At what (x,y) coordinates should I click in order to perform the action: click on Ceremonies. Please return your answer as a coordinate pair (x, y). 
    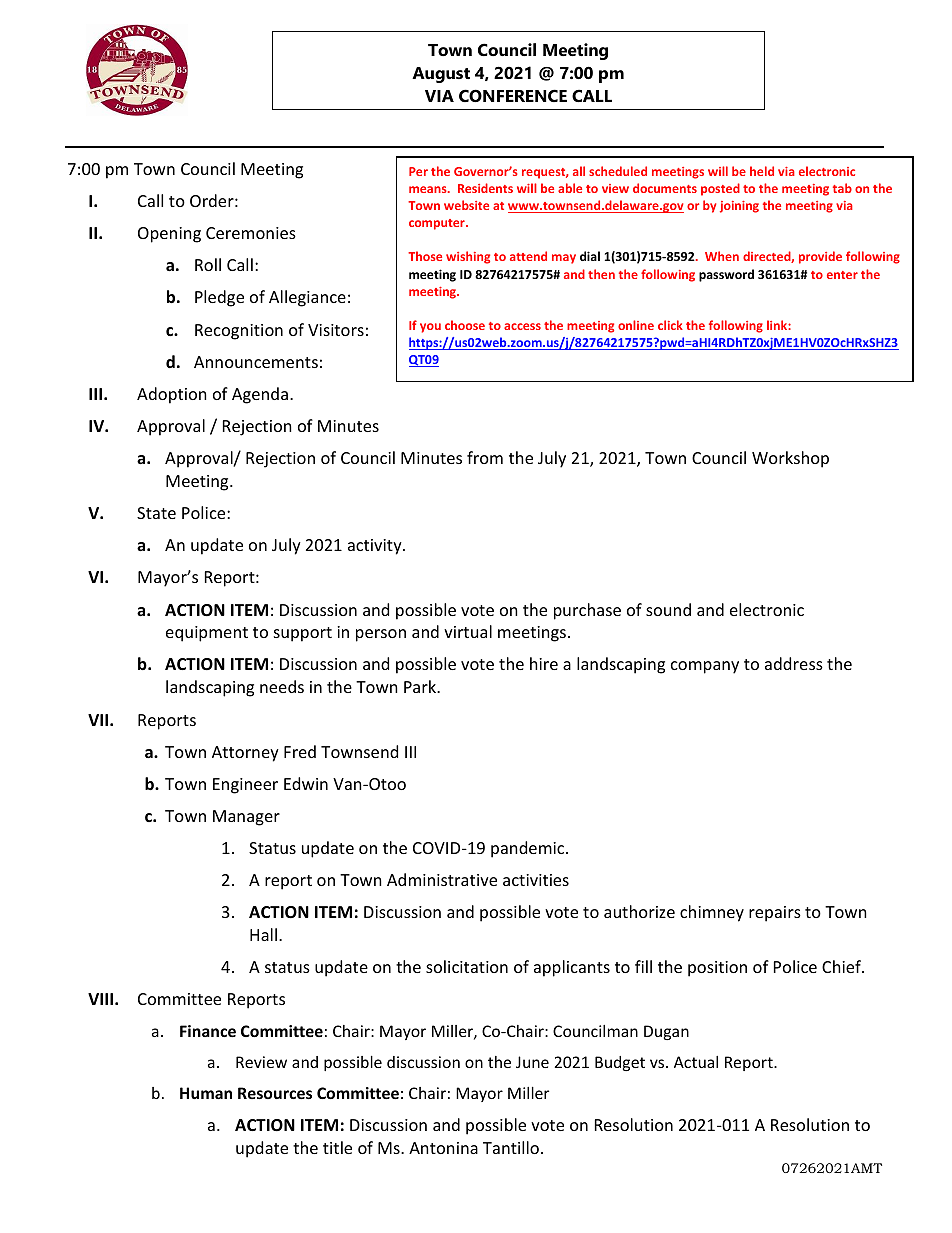
    Looking at the image, I should click on (251, 233).
